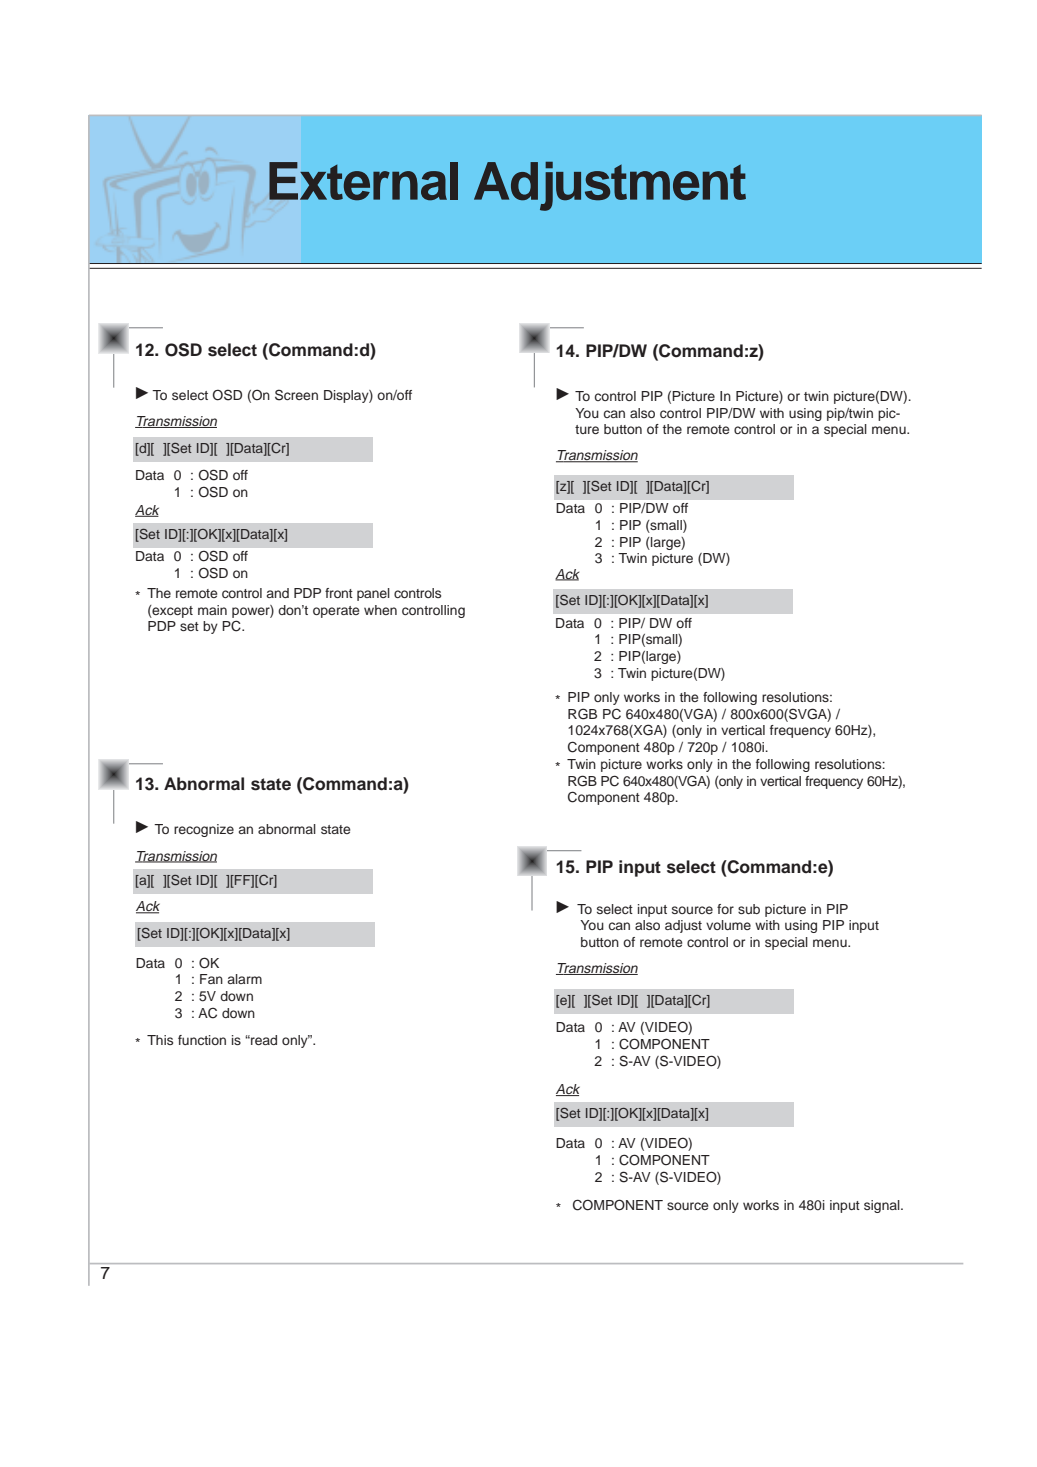 This page has width=1037, height=1467. What do you see at coordinates (749, 909) in the page?
I see `sub` at bounding box center [749, 909].
